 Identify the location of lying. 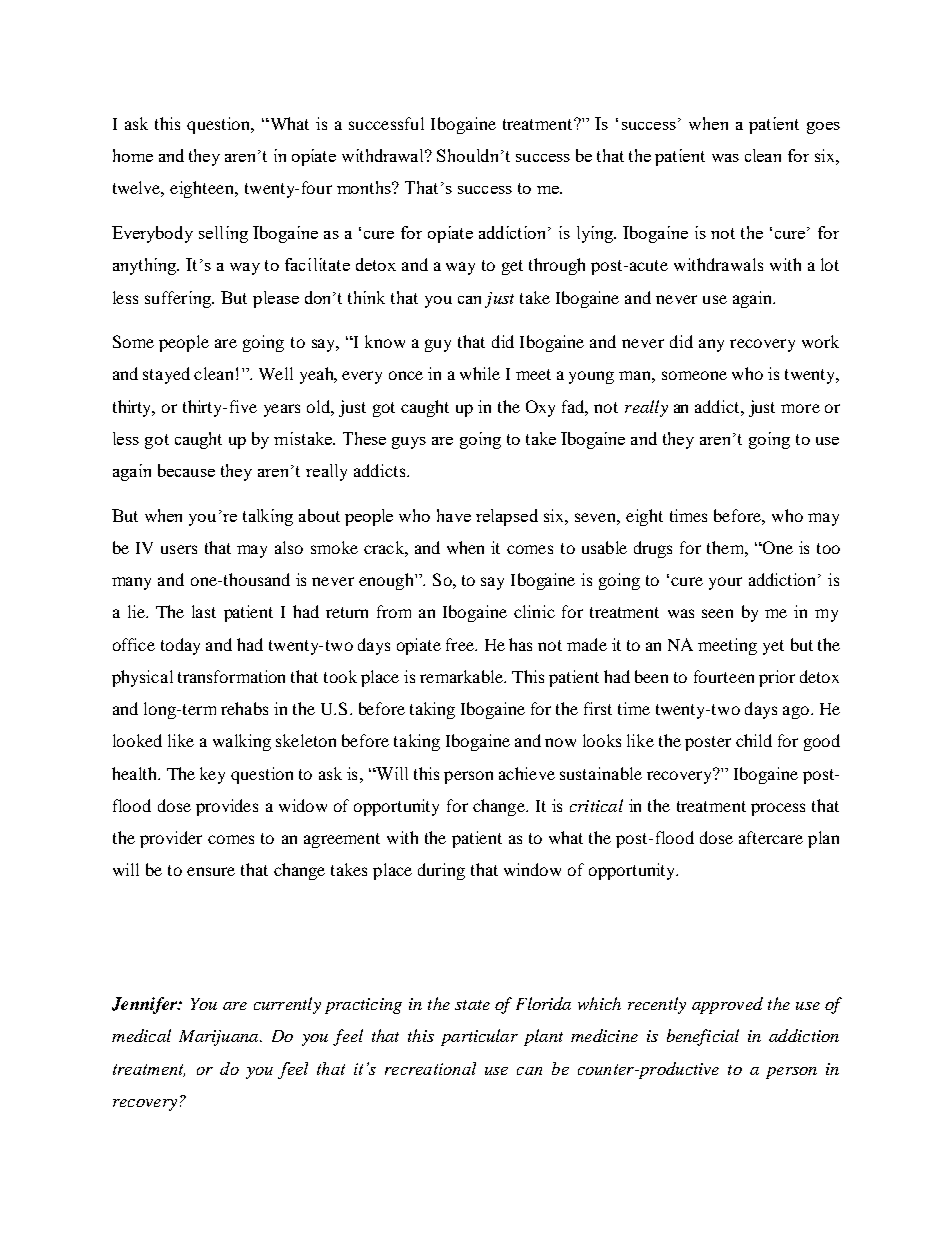
(596, 234).
